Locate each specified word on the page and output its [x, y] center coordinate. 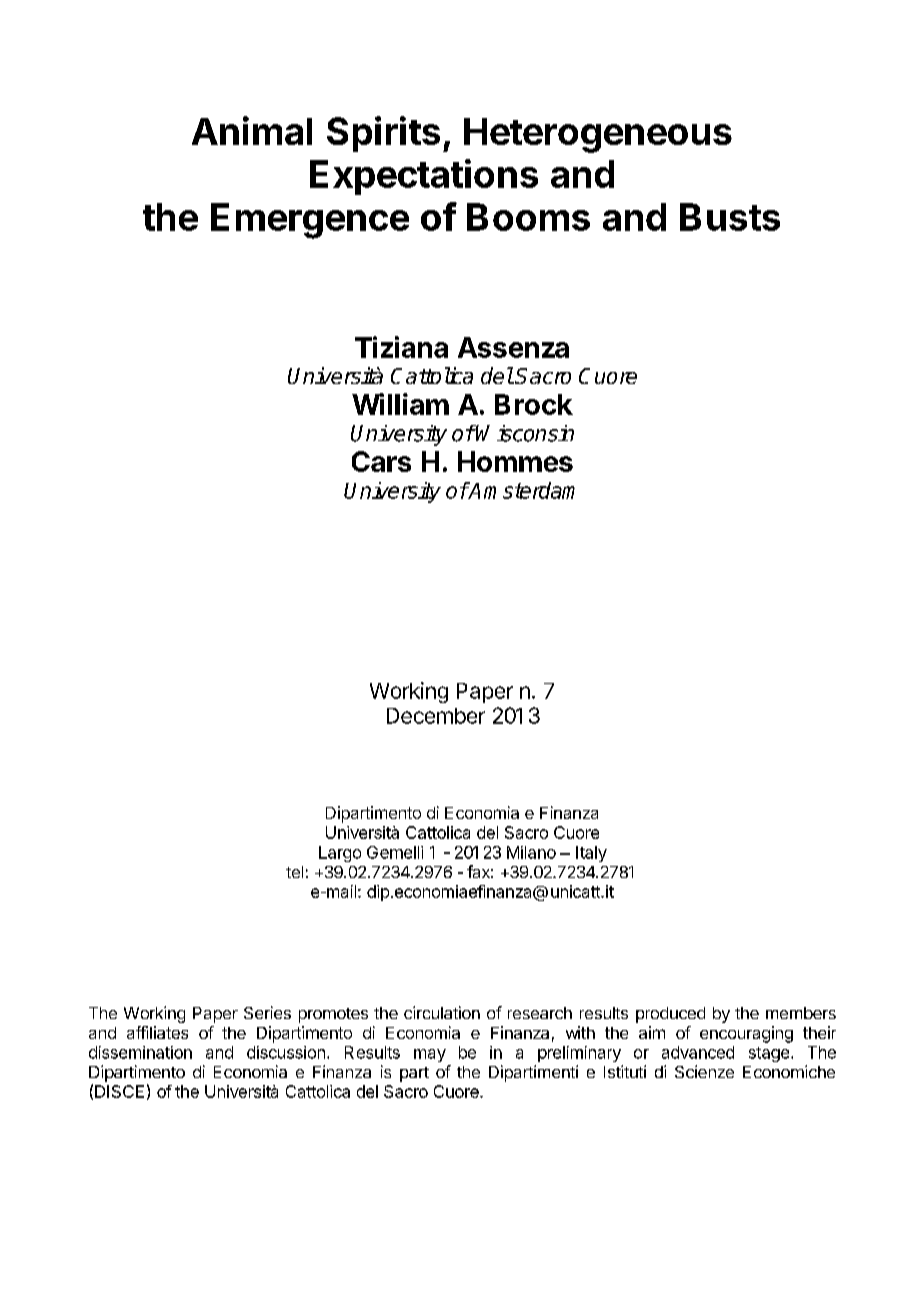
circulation [442, 1012]
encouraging [746, 1034]
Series [267, 1012]
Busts [730, 217]
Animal [252, 130]
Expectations [424, 177]
